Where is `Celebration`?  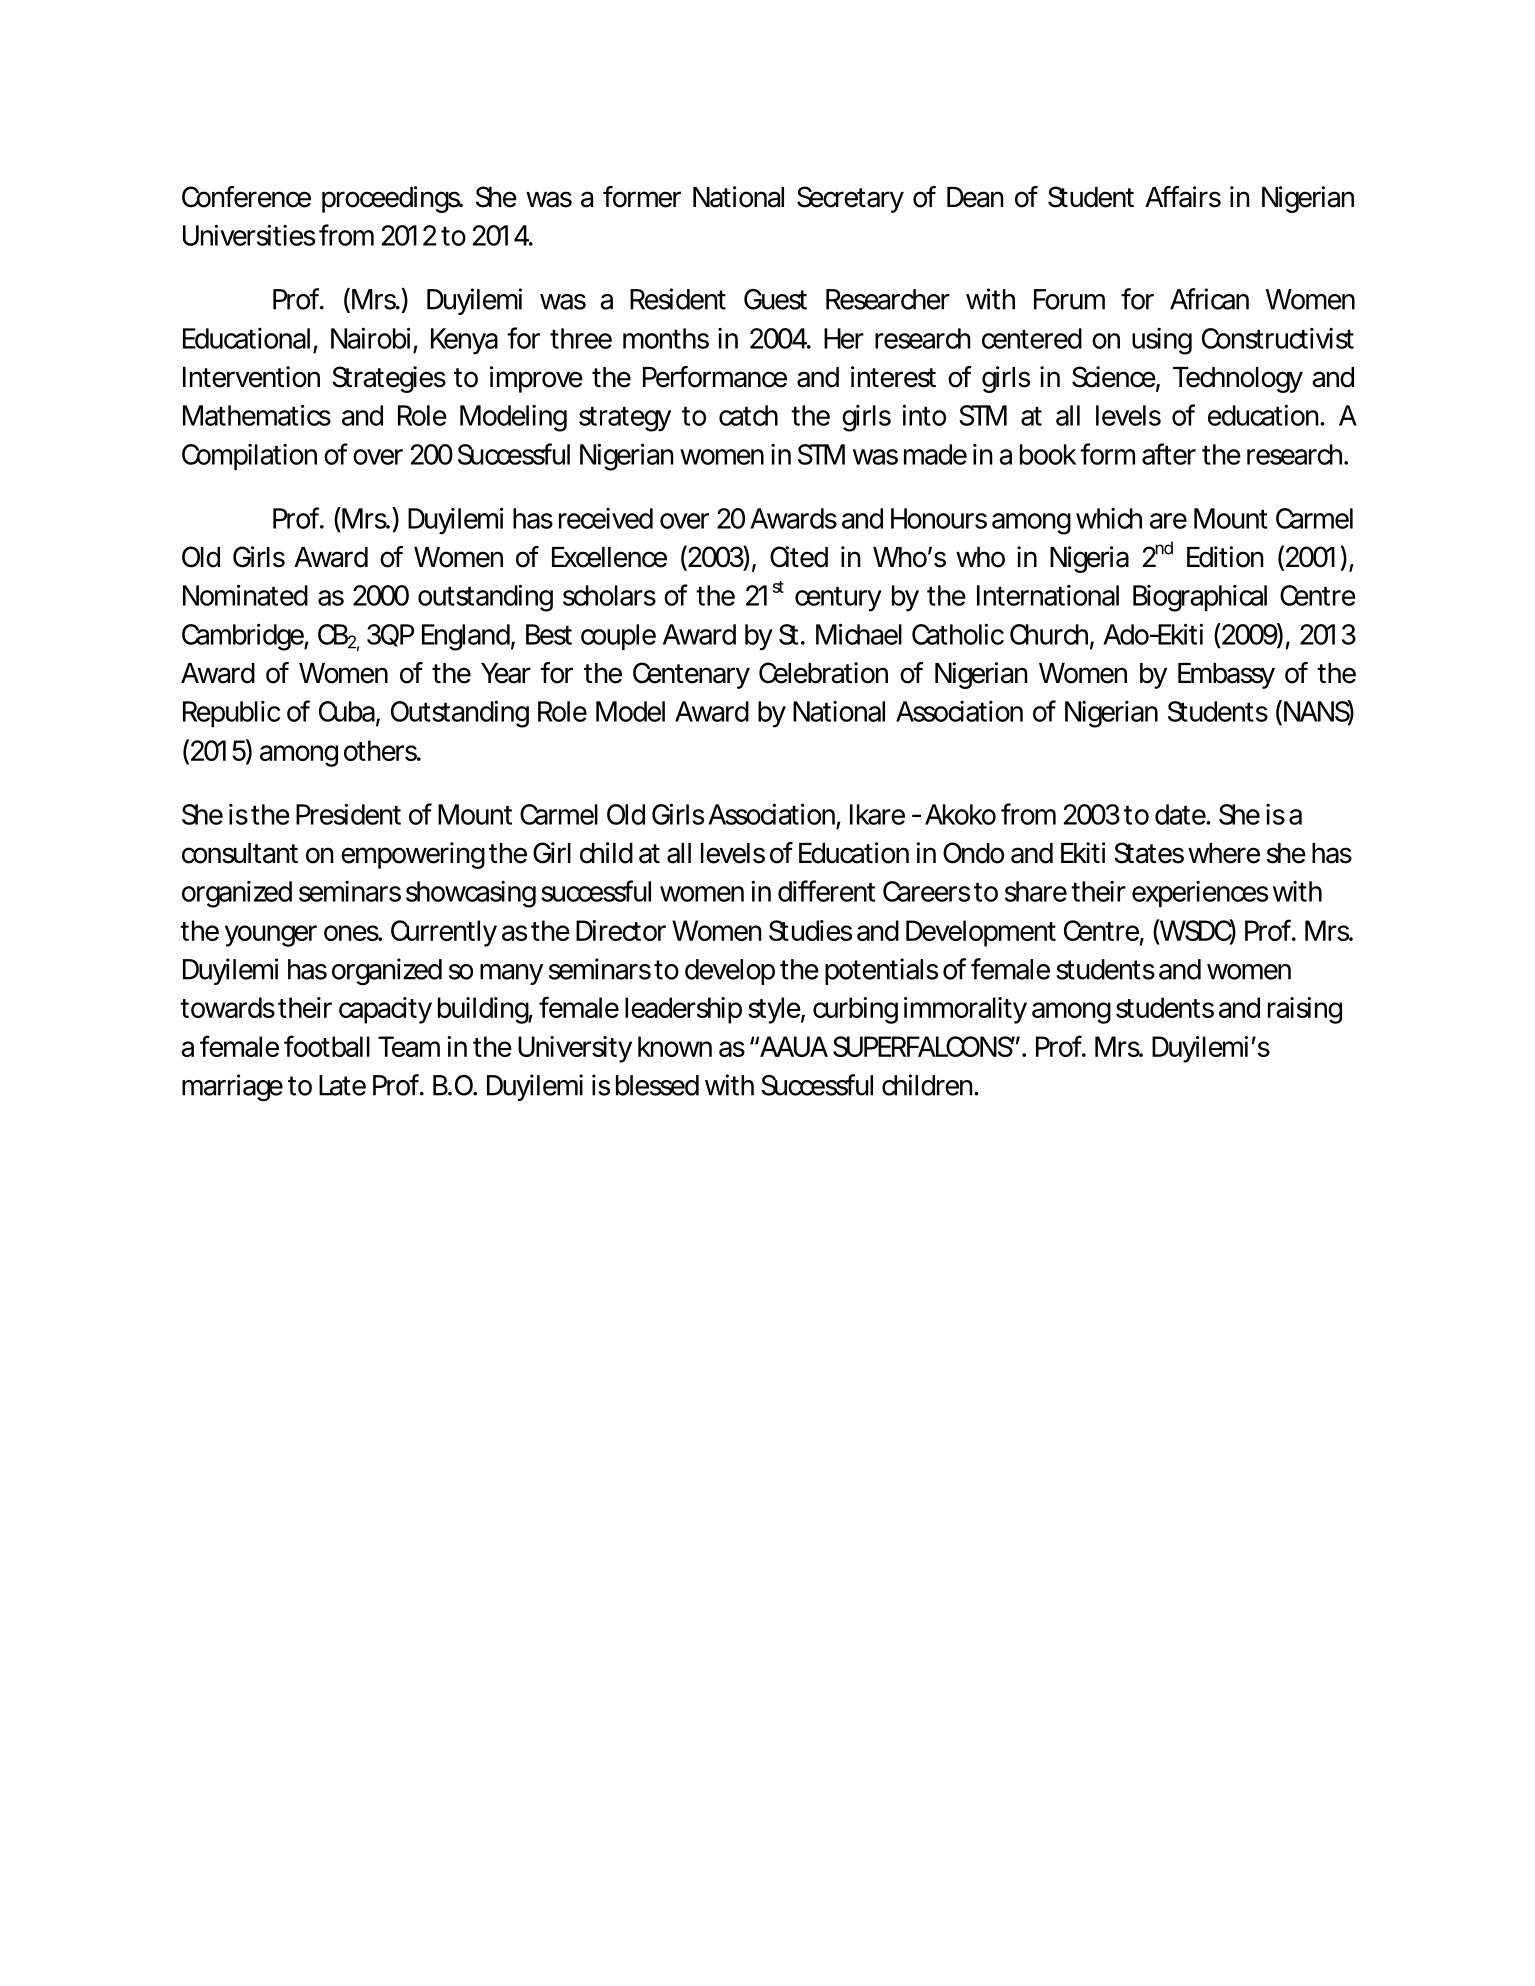
Celebration is located at coordinates (823, 673).
